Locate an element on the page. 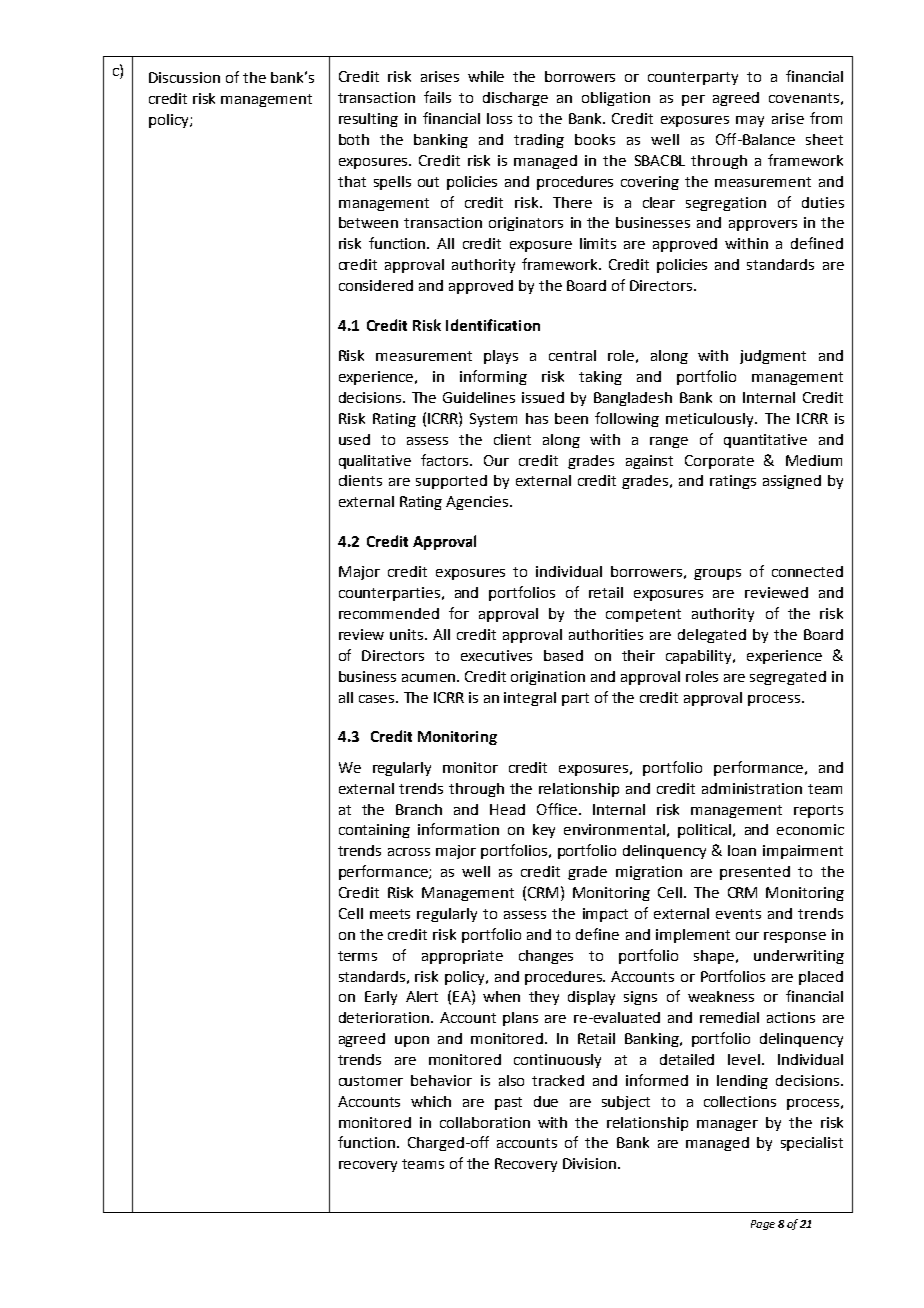 The image size is (924, 1308). recommended is located at coordinates (389, 613).
